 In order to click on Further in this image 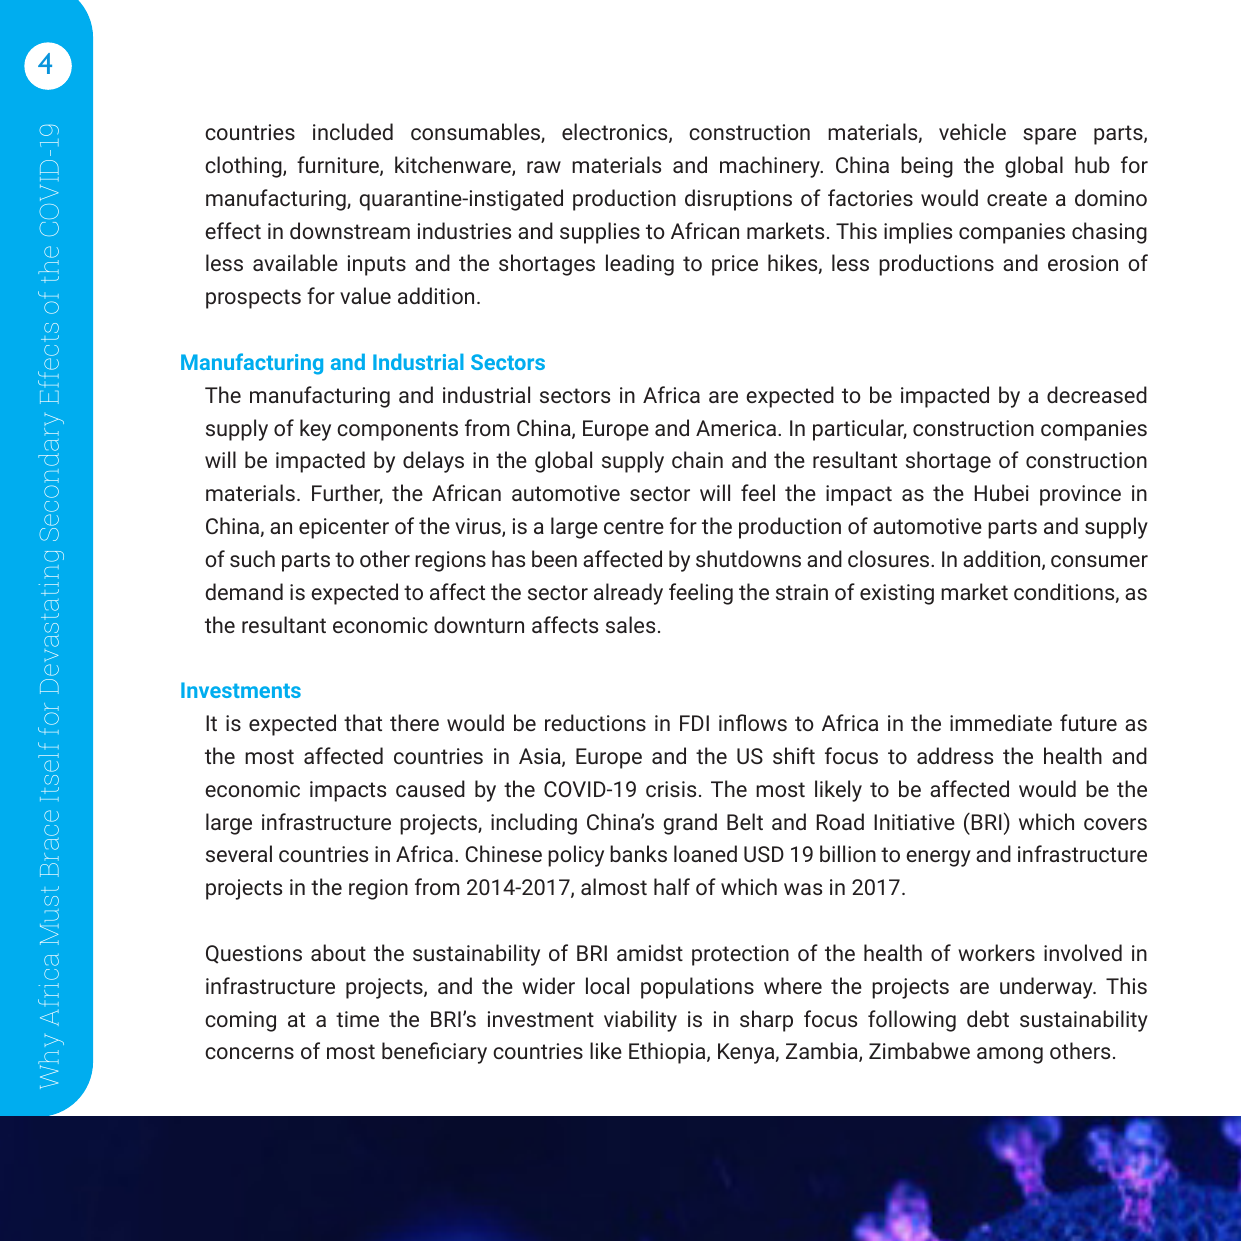, I will do `click(347, 494)`.
